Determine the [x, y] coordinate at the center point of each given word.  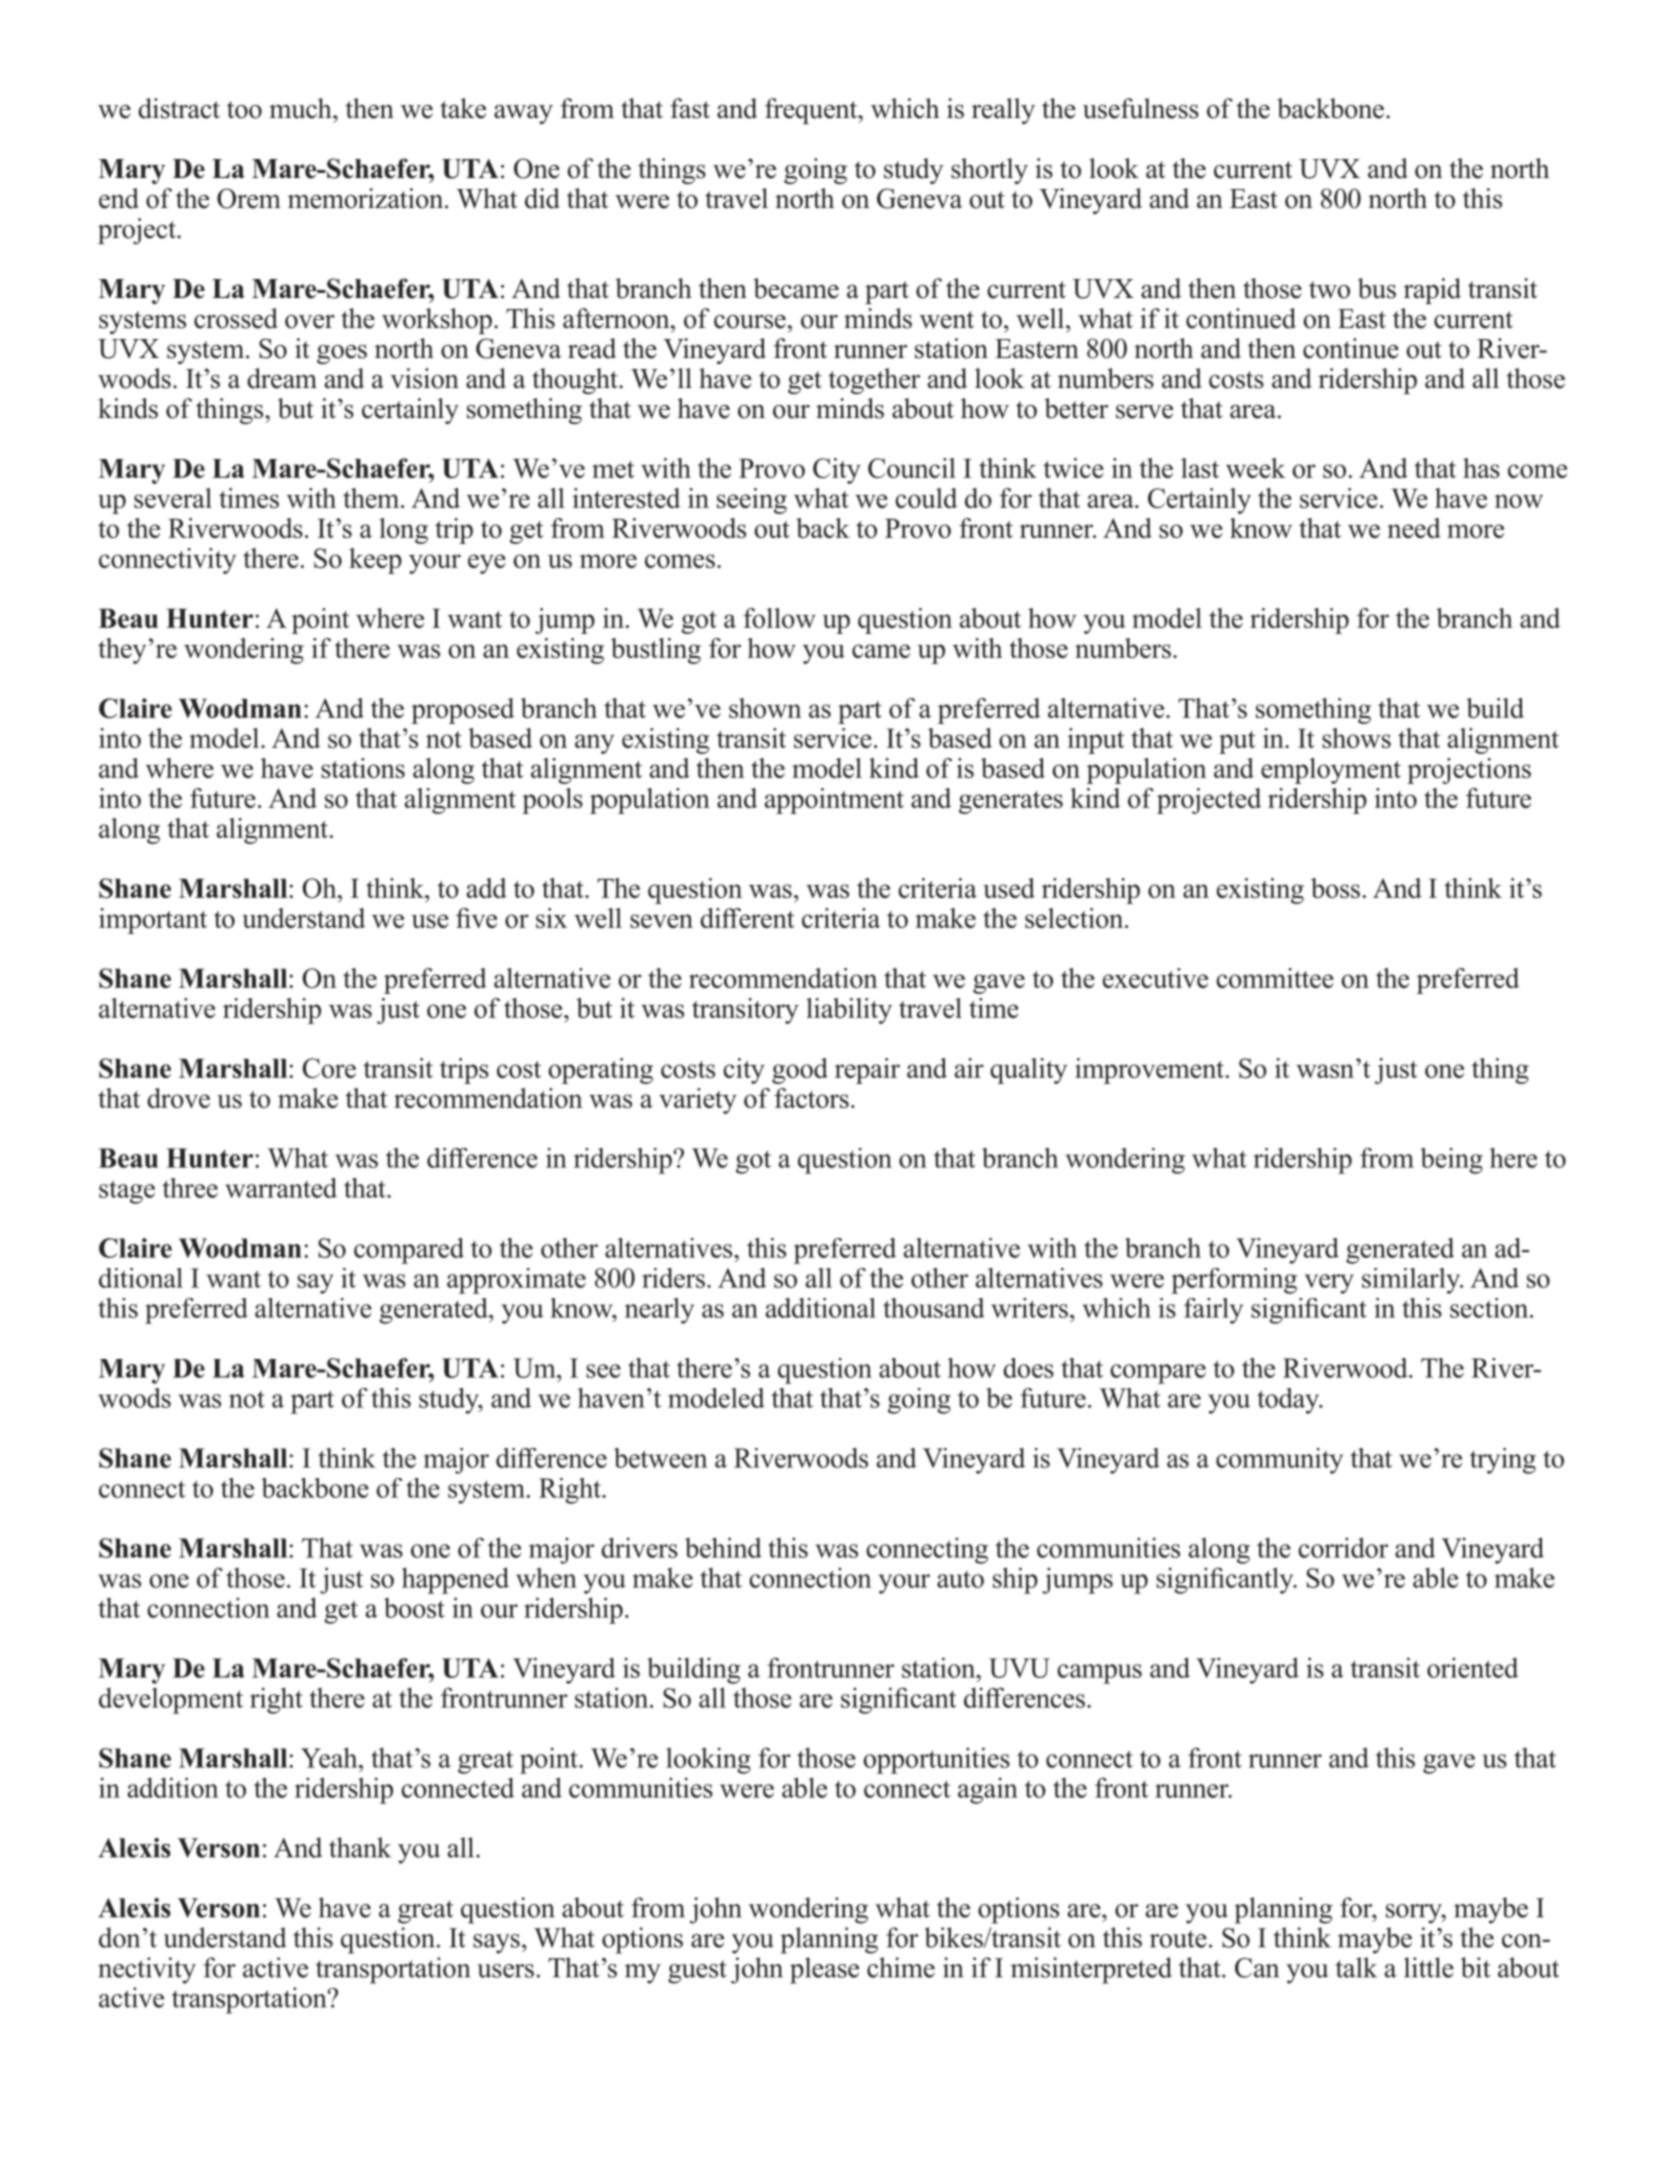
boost [414, 1607]
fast [690, 108]
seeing [752, 501]
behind [723, 1547]
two [1329, 290]
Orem [249, 198]
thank [360, 1847]
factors [811, 1098]
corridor [1343, 1547]
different [747, 918]
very [1329, 1284]
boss [1335, 888]
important [153, 921]
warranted [281, 1188]
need [1414, 528]
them [372, 498]
